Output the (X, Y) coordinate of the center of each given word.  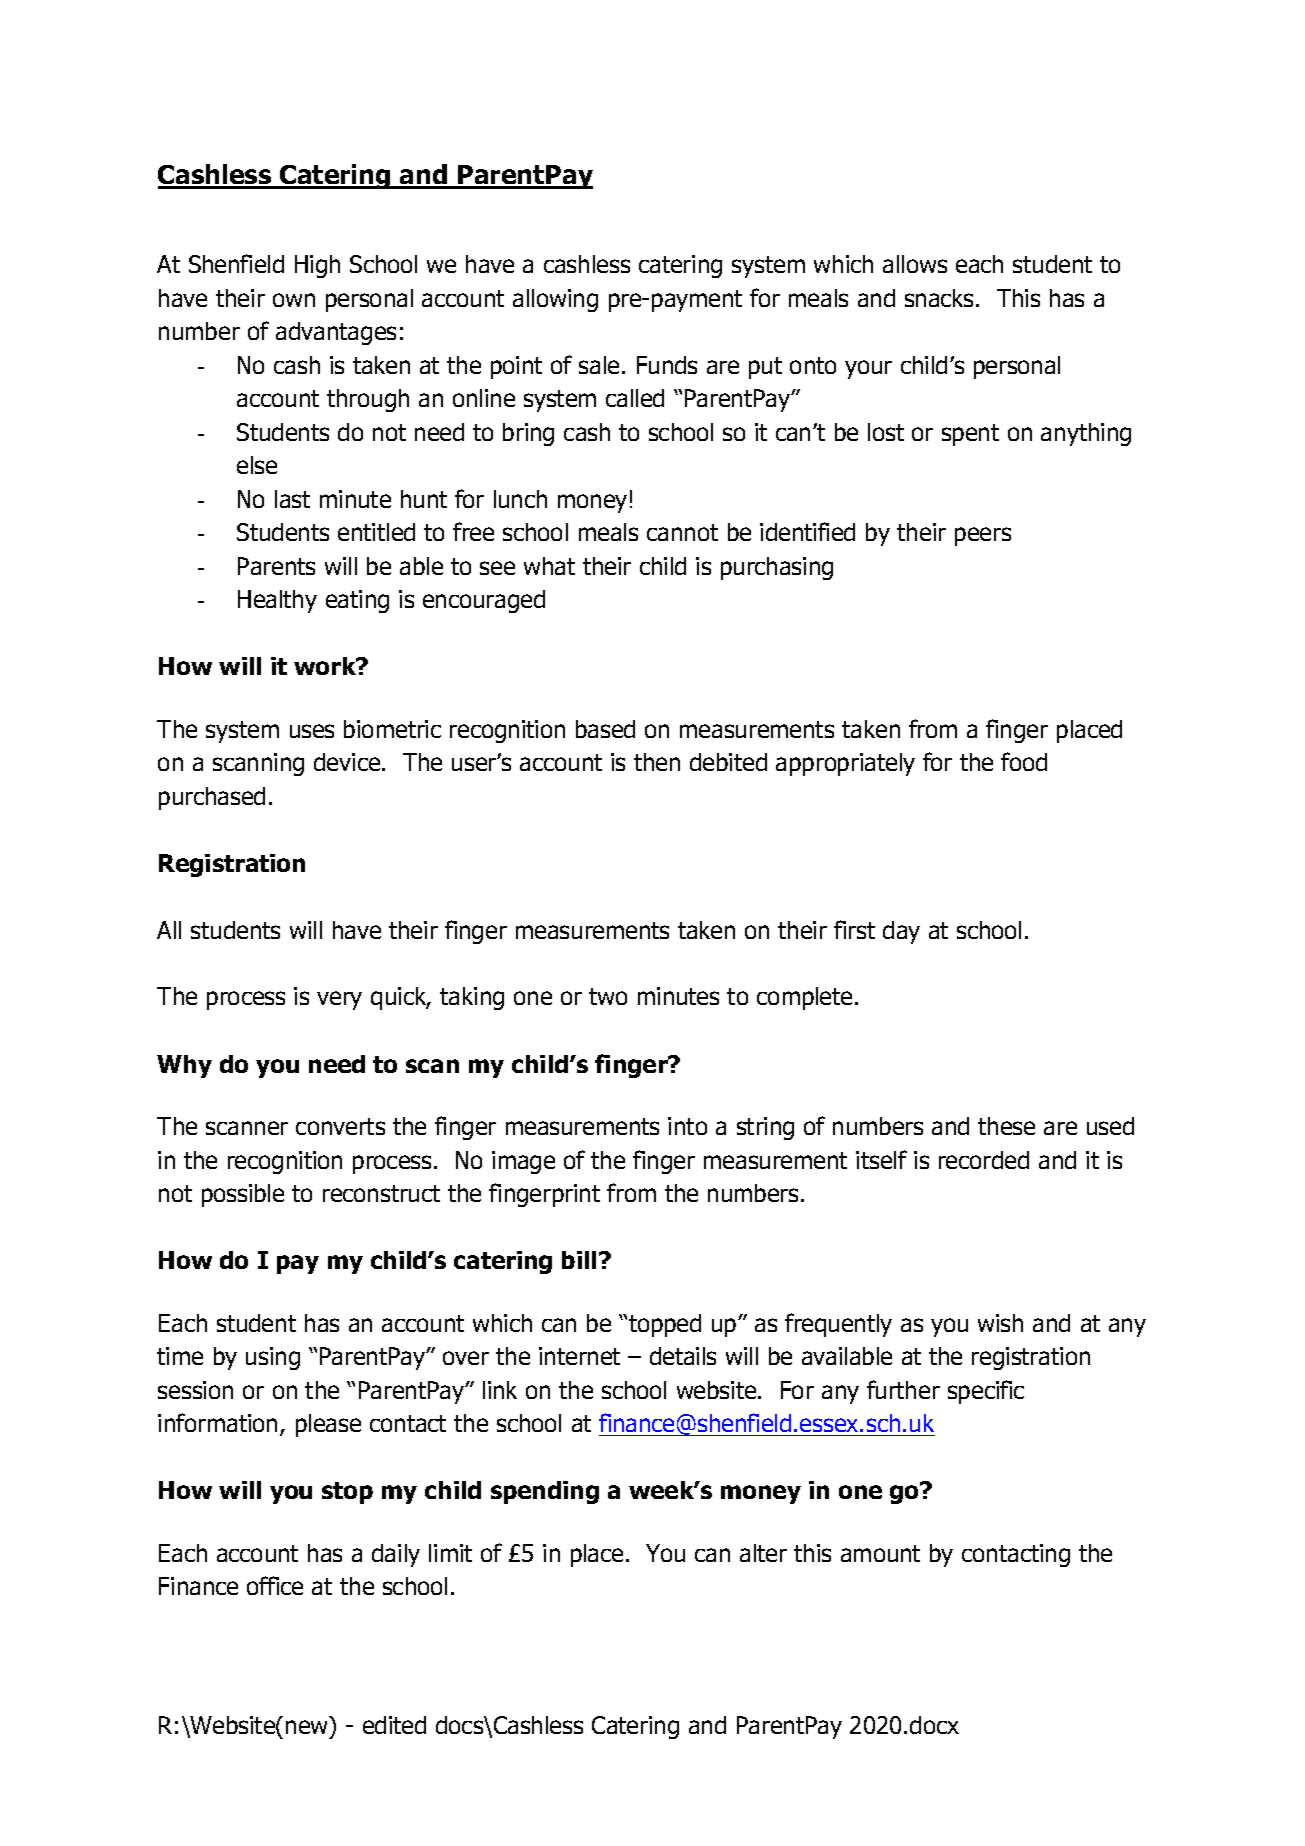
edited (394, 1725)
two (608, 996)
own (294, 300)
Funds (667, 365)
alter (763, 1553)
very (339, 1000)
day (901, 932)
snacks (941, 298)
